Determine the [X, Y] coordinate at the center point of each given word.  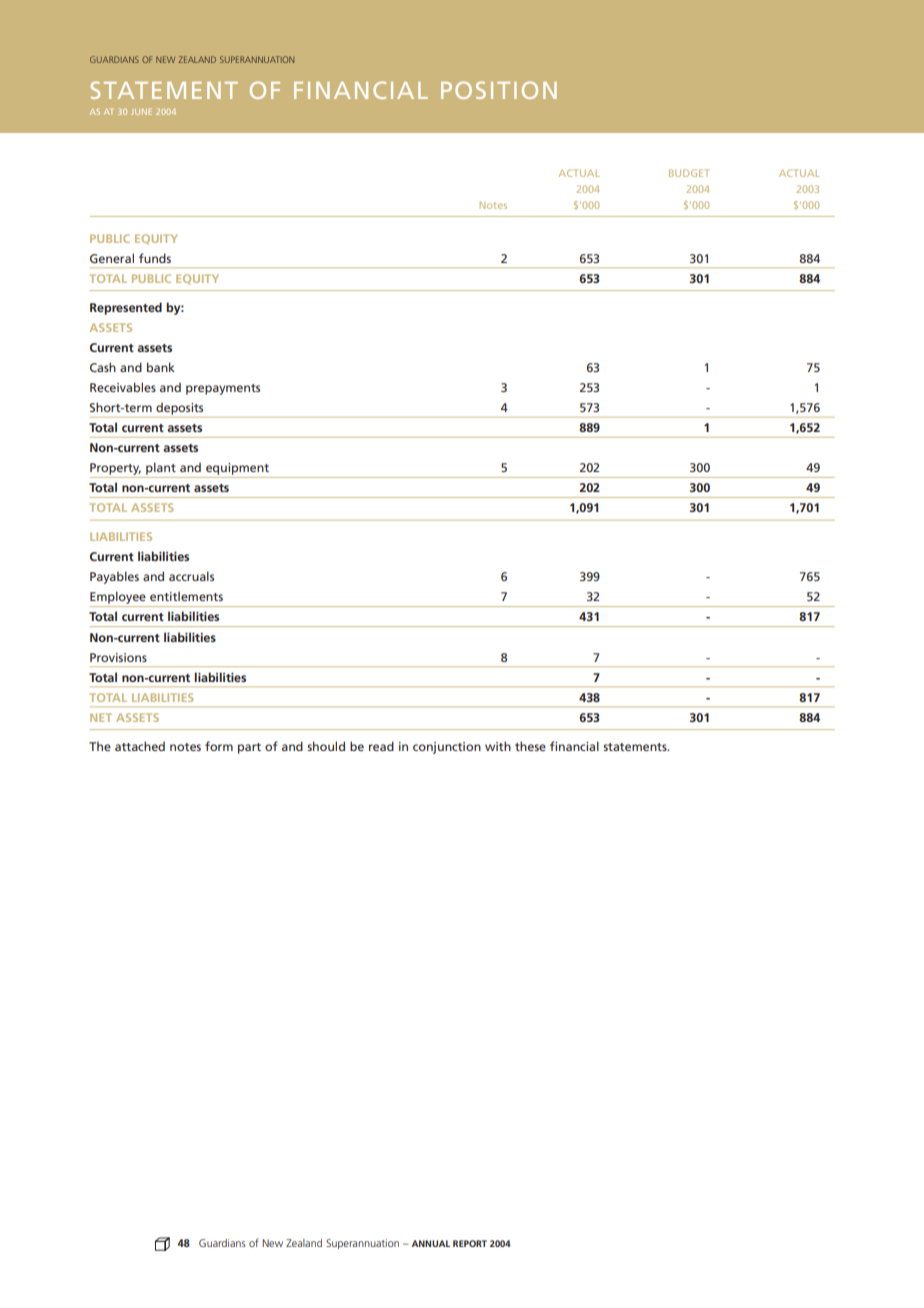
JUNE [141, 112]
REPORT [470, 1243]
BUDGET [689, 173]
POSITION [499, 90]
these [530, 746]
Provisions [118, 657]
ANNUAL [431, 1243]
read [381, 746]
